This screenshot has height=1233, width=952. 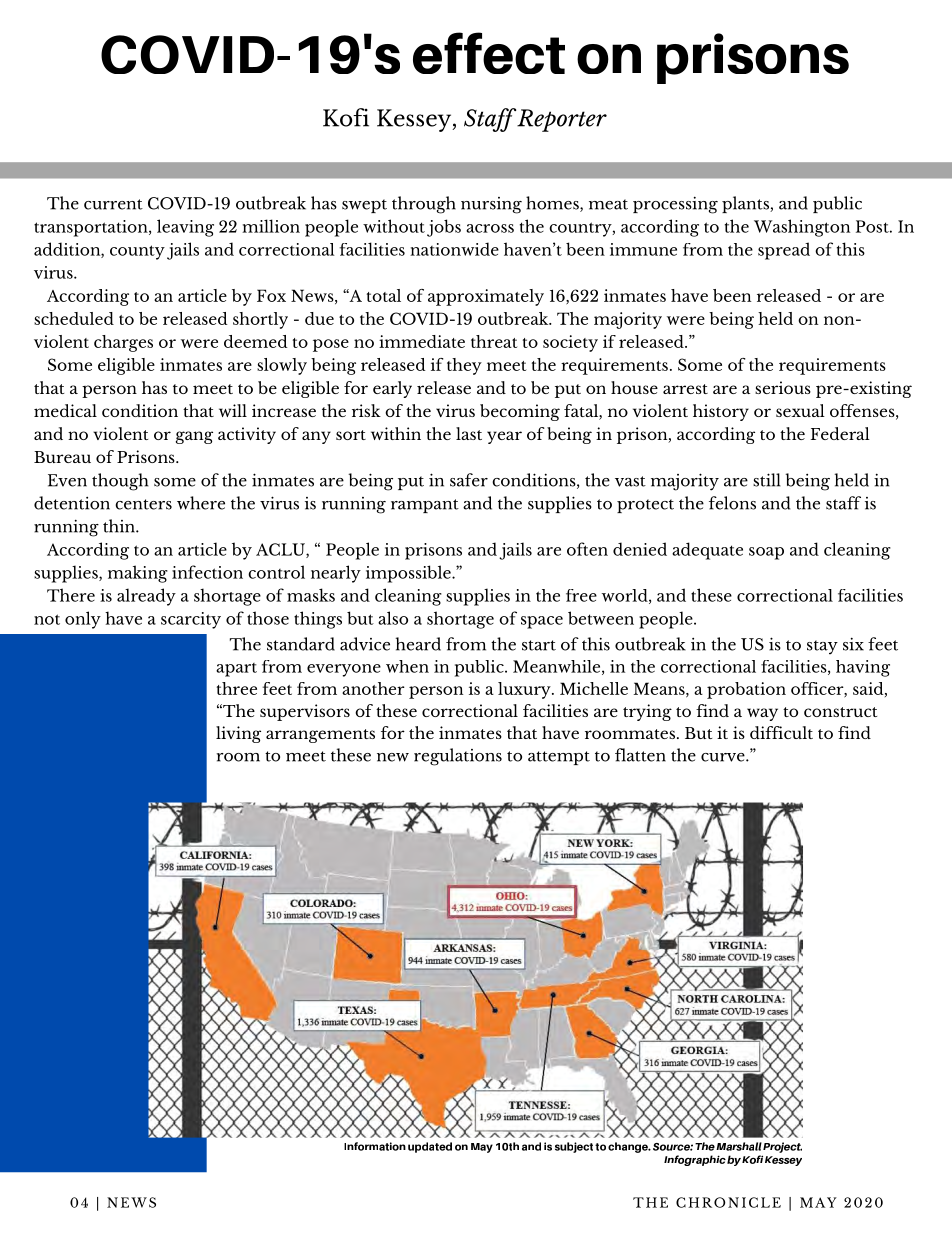 What do you see at coordinates (746, 204) in the screenshot?
I see `plants` at bounding box center [746, 204].
